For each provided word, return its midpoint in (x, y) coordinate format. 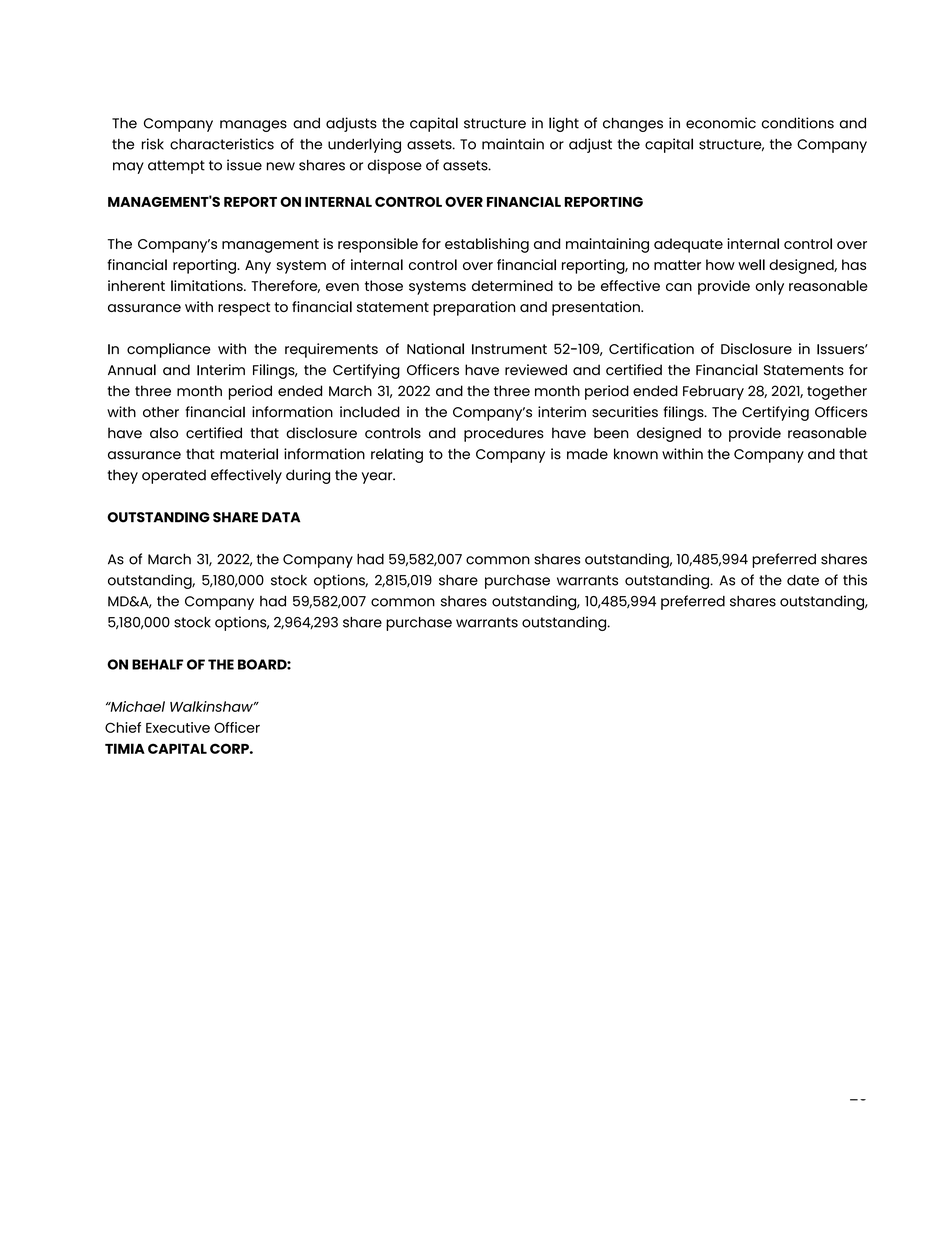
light (564, 124)
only (769, 287)
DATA (281, 517)
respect (244, 309)
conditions (798, 123)
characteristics (222, 144)
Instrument (509, 349)
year (378, 478)
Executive (178, 727)
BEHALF (157, 664)
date (803, 580)
